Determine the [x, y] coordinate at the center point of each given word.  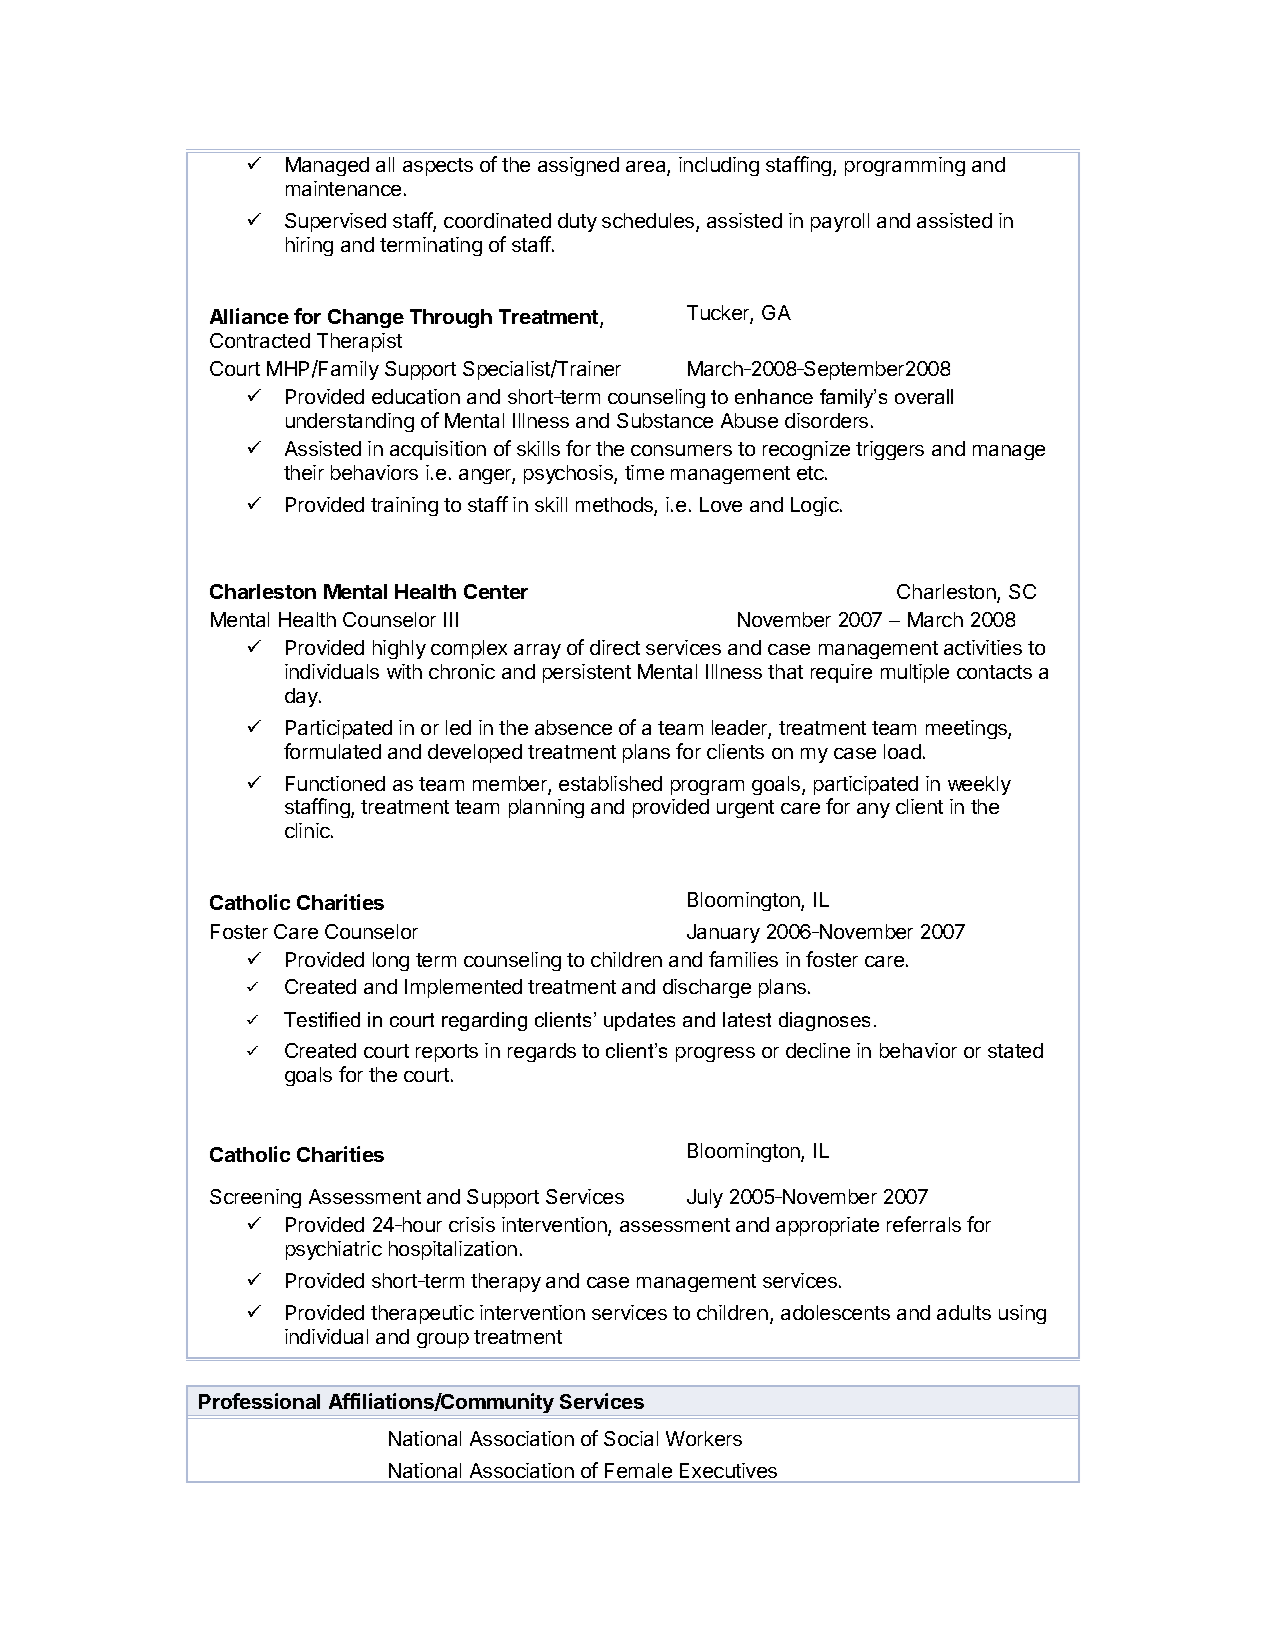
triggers [890, 450]
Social [631, 1438]
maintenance [343, 188]
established [610, 783]
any [873, 810]
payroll [840, 222]
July [705, 1198]
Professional [259, 1401]
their [304, 472]
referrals [924, 1224]
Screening [255, 1198]
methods [615, 506]
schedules [649, 222]
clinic [308, 830]
